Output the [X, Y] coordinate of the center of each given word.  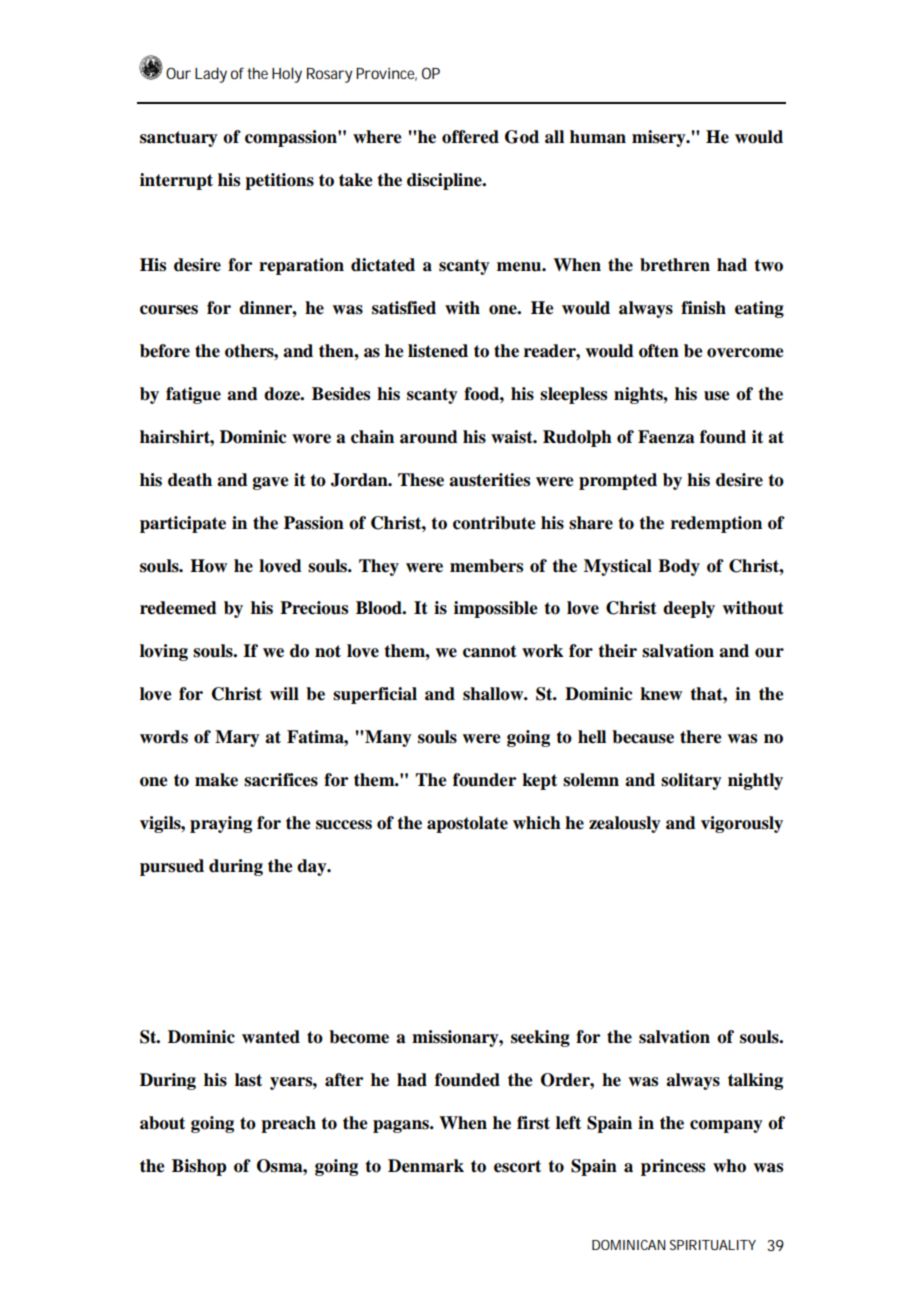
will [284, 693]
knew [661, 694]
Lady [211, 75]
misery [660, 138]
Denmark [426, 1166]
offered [470, 137]
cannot [490, 651]
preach [288, 1124]
